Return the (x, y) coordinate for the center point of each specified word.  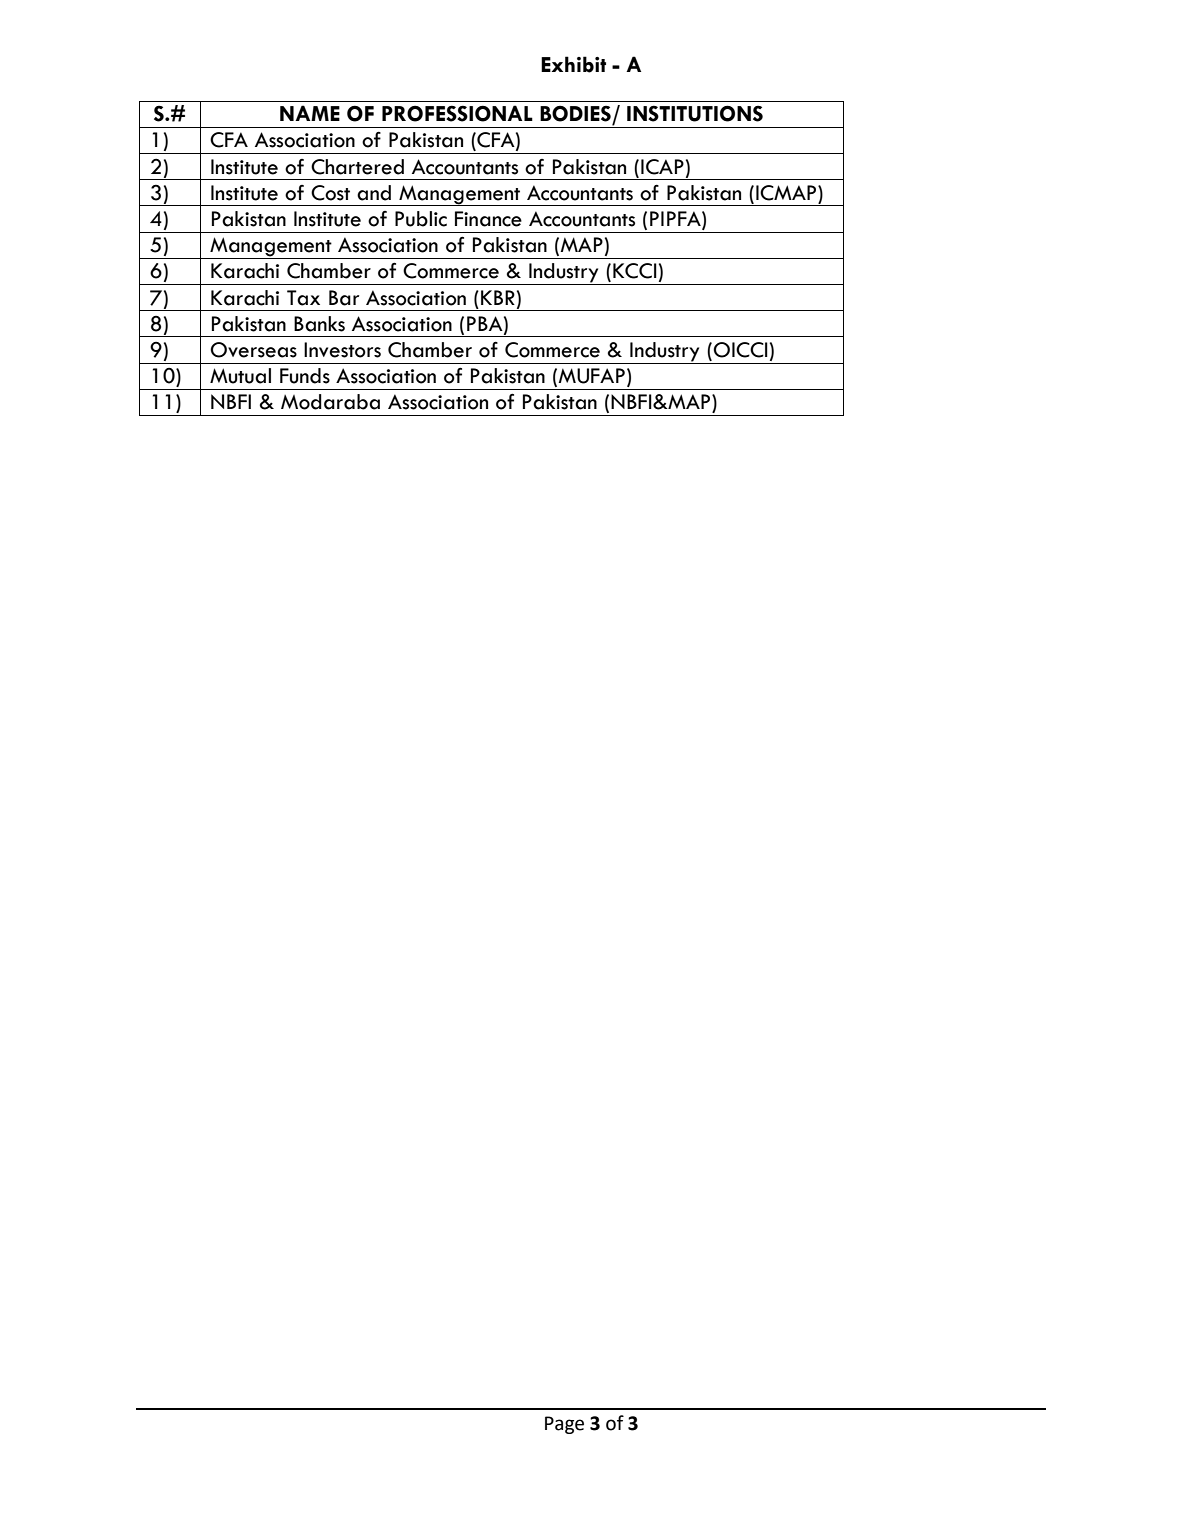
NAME (310, 113)
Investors (342, 350)
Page (564, 1425)
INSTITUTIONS (695, 113)
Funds (305, 376)
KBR (498, 297)
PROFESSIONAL (457, 113)
